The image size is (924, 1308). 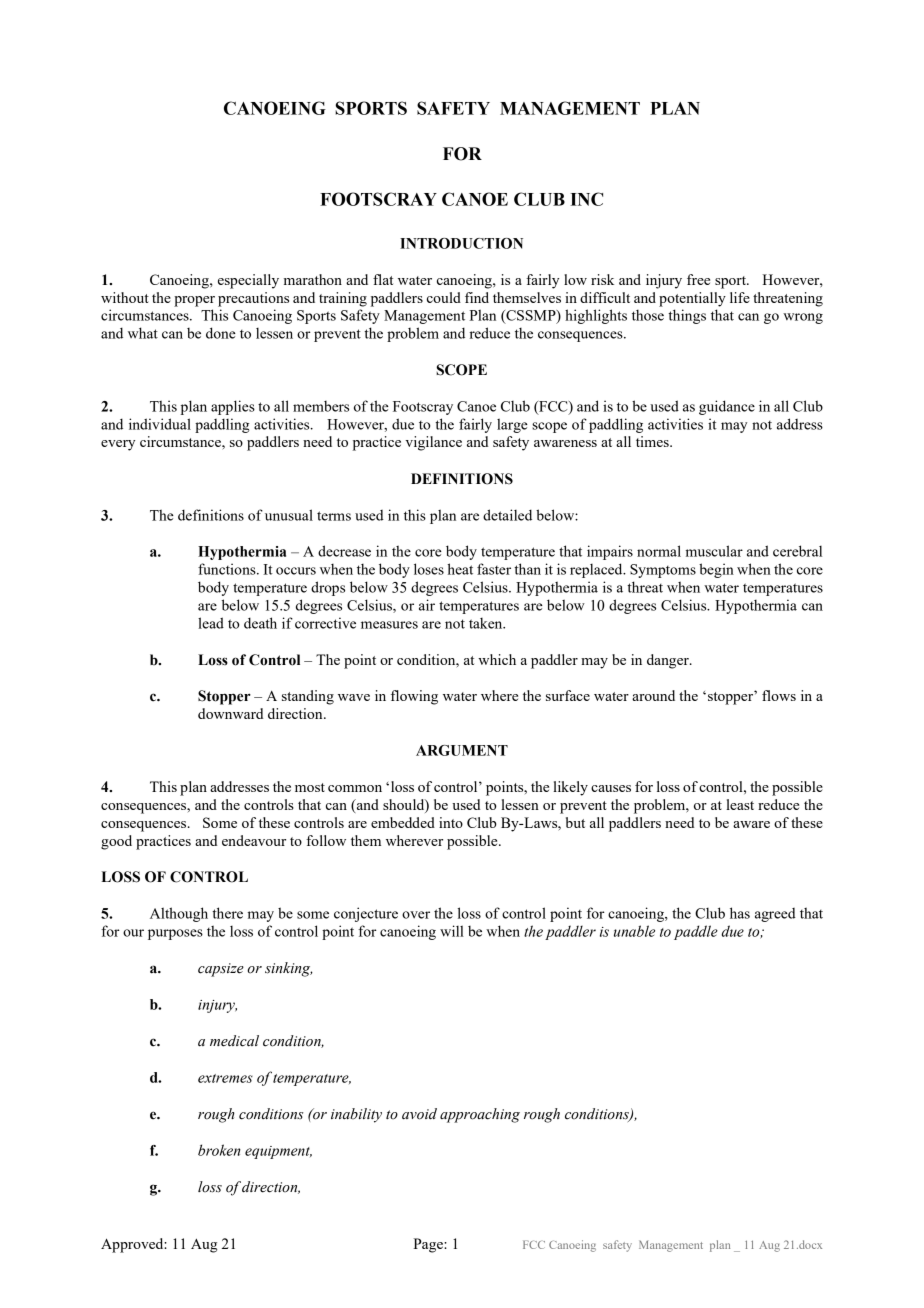 I want to click on broken, so click(x=219, y=1150).
